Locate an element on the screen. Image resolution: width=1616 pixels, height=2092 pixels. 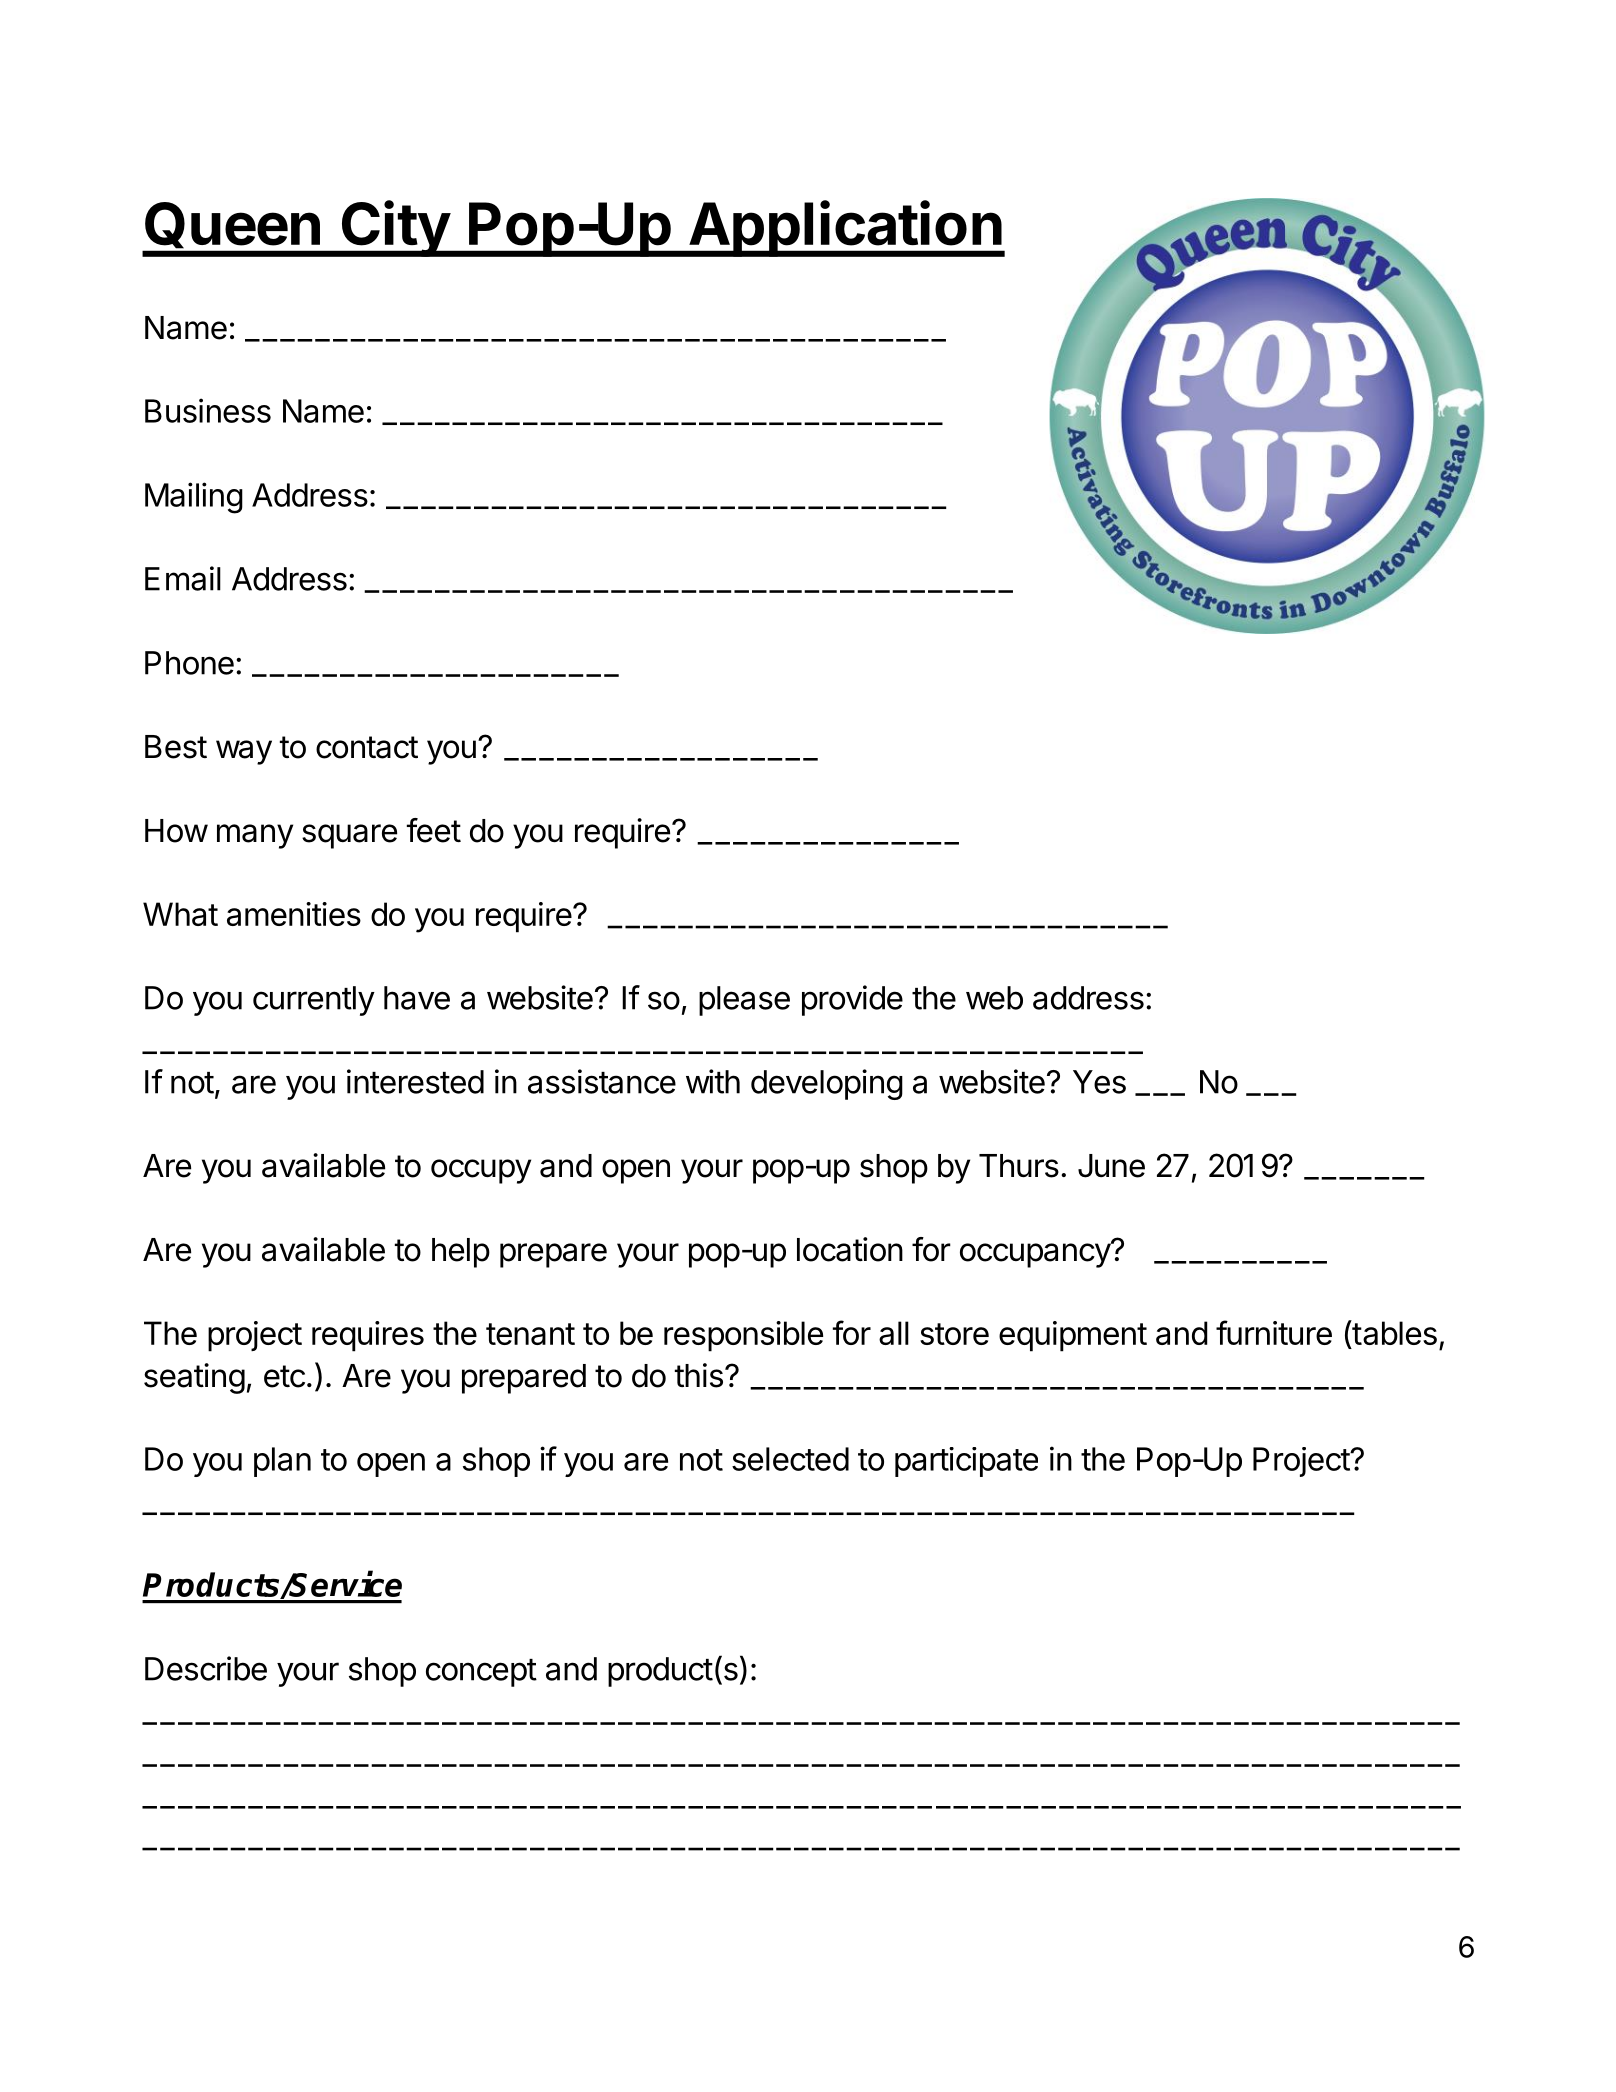
please is located at coordinates (744, 1001).
